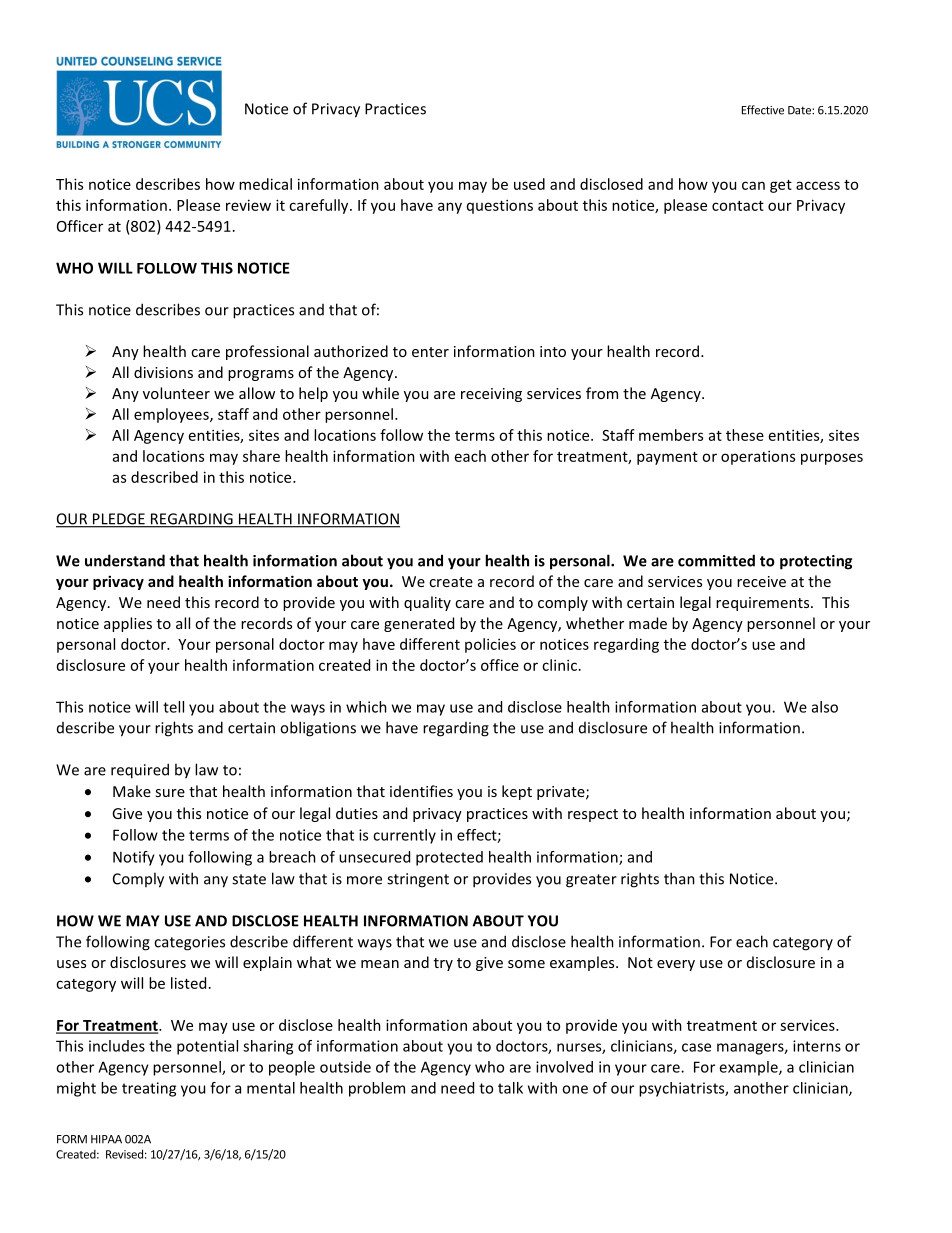 The height and width of the document is (1233, 952). What do you see at coordinates (676, 965) in the document?
I see `every` at bounding box center [676, 965].
